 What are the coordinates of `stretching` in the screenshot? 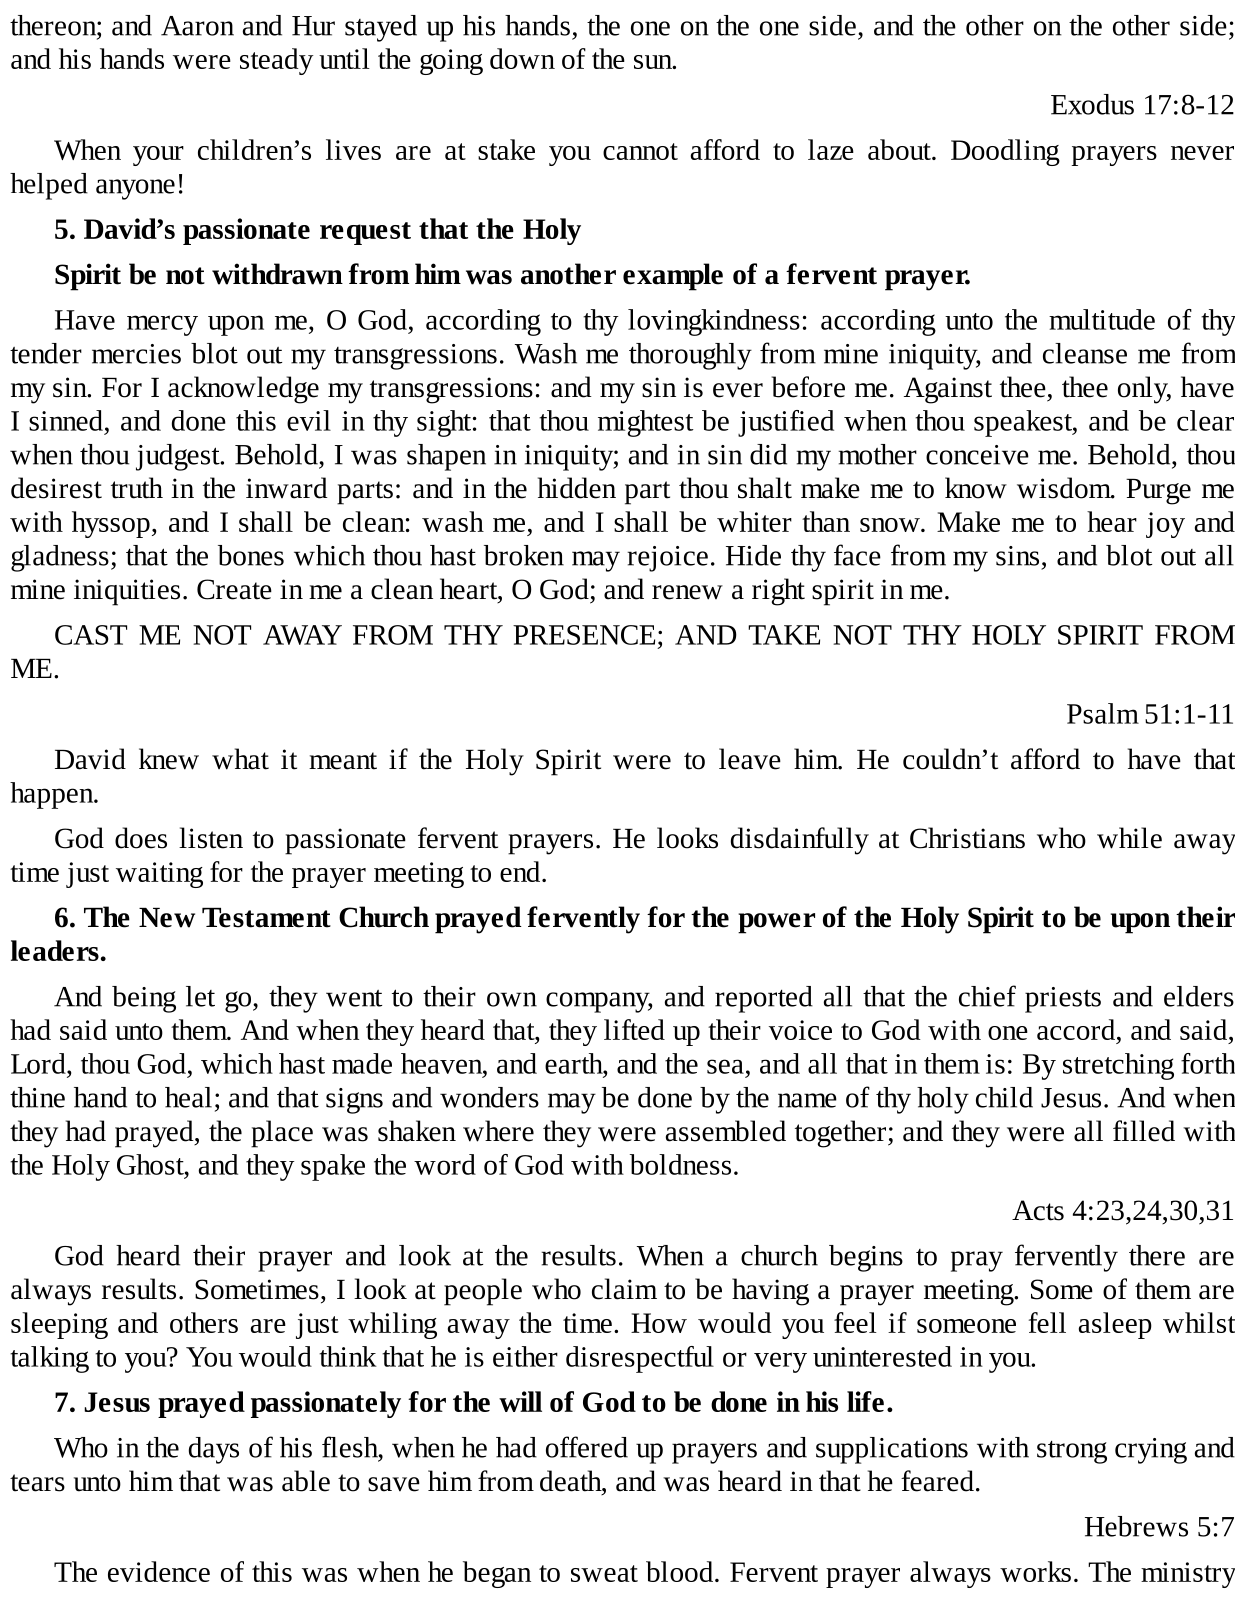 It's located at (1118, 1066).
